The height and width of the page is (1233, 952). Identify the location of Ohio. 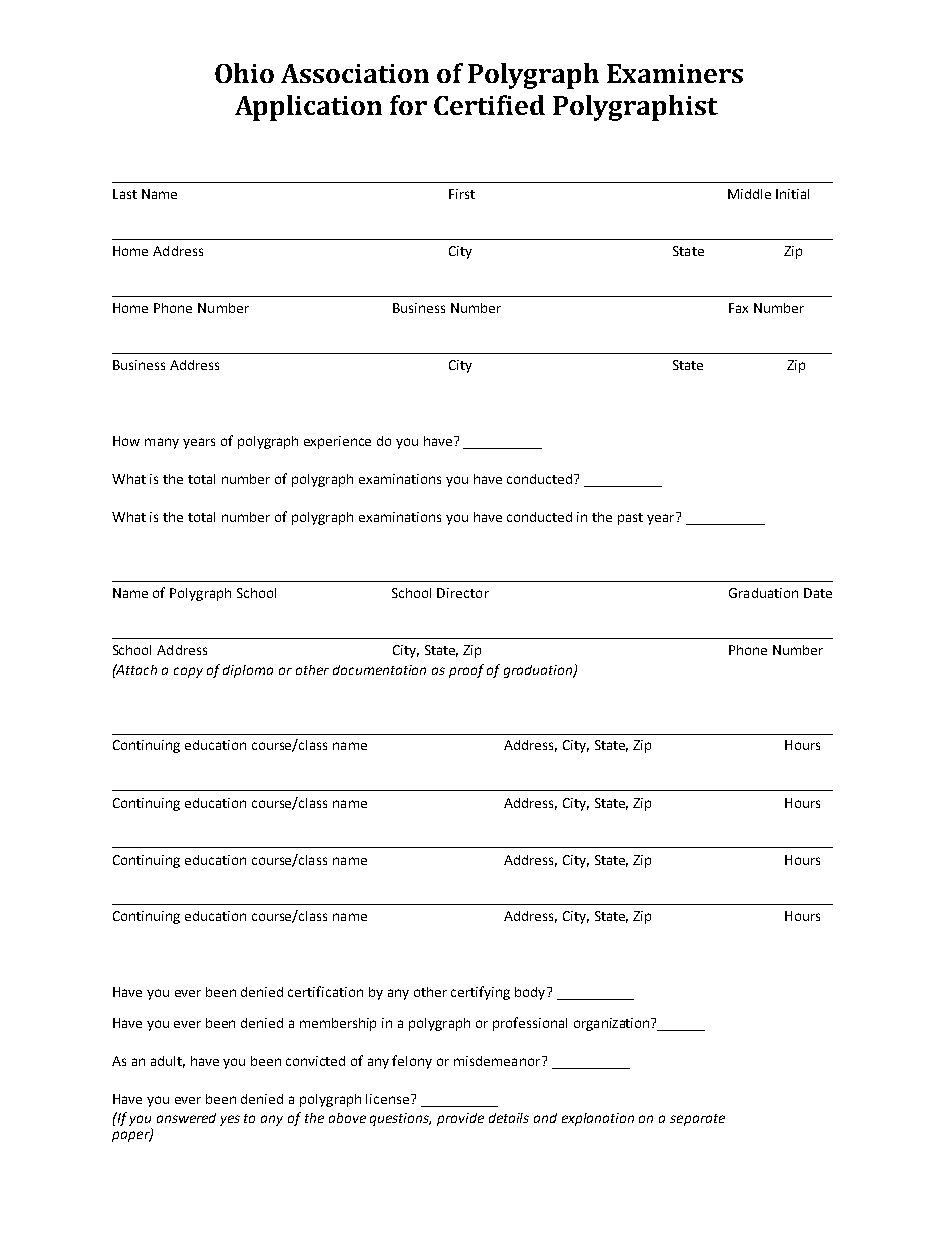
(244, 73).
